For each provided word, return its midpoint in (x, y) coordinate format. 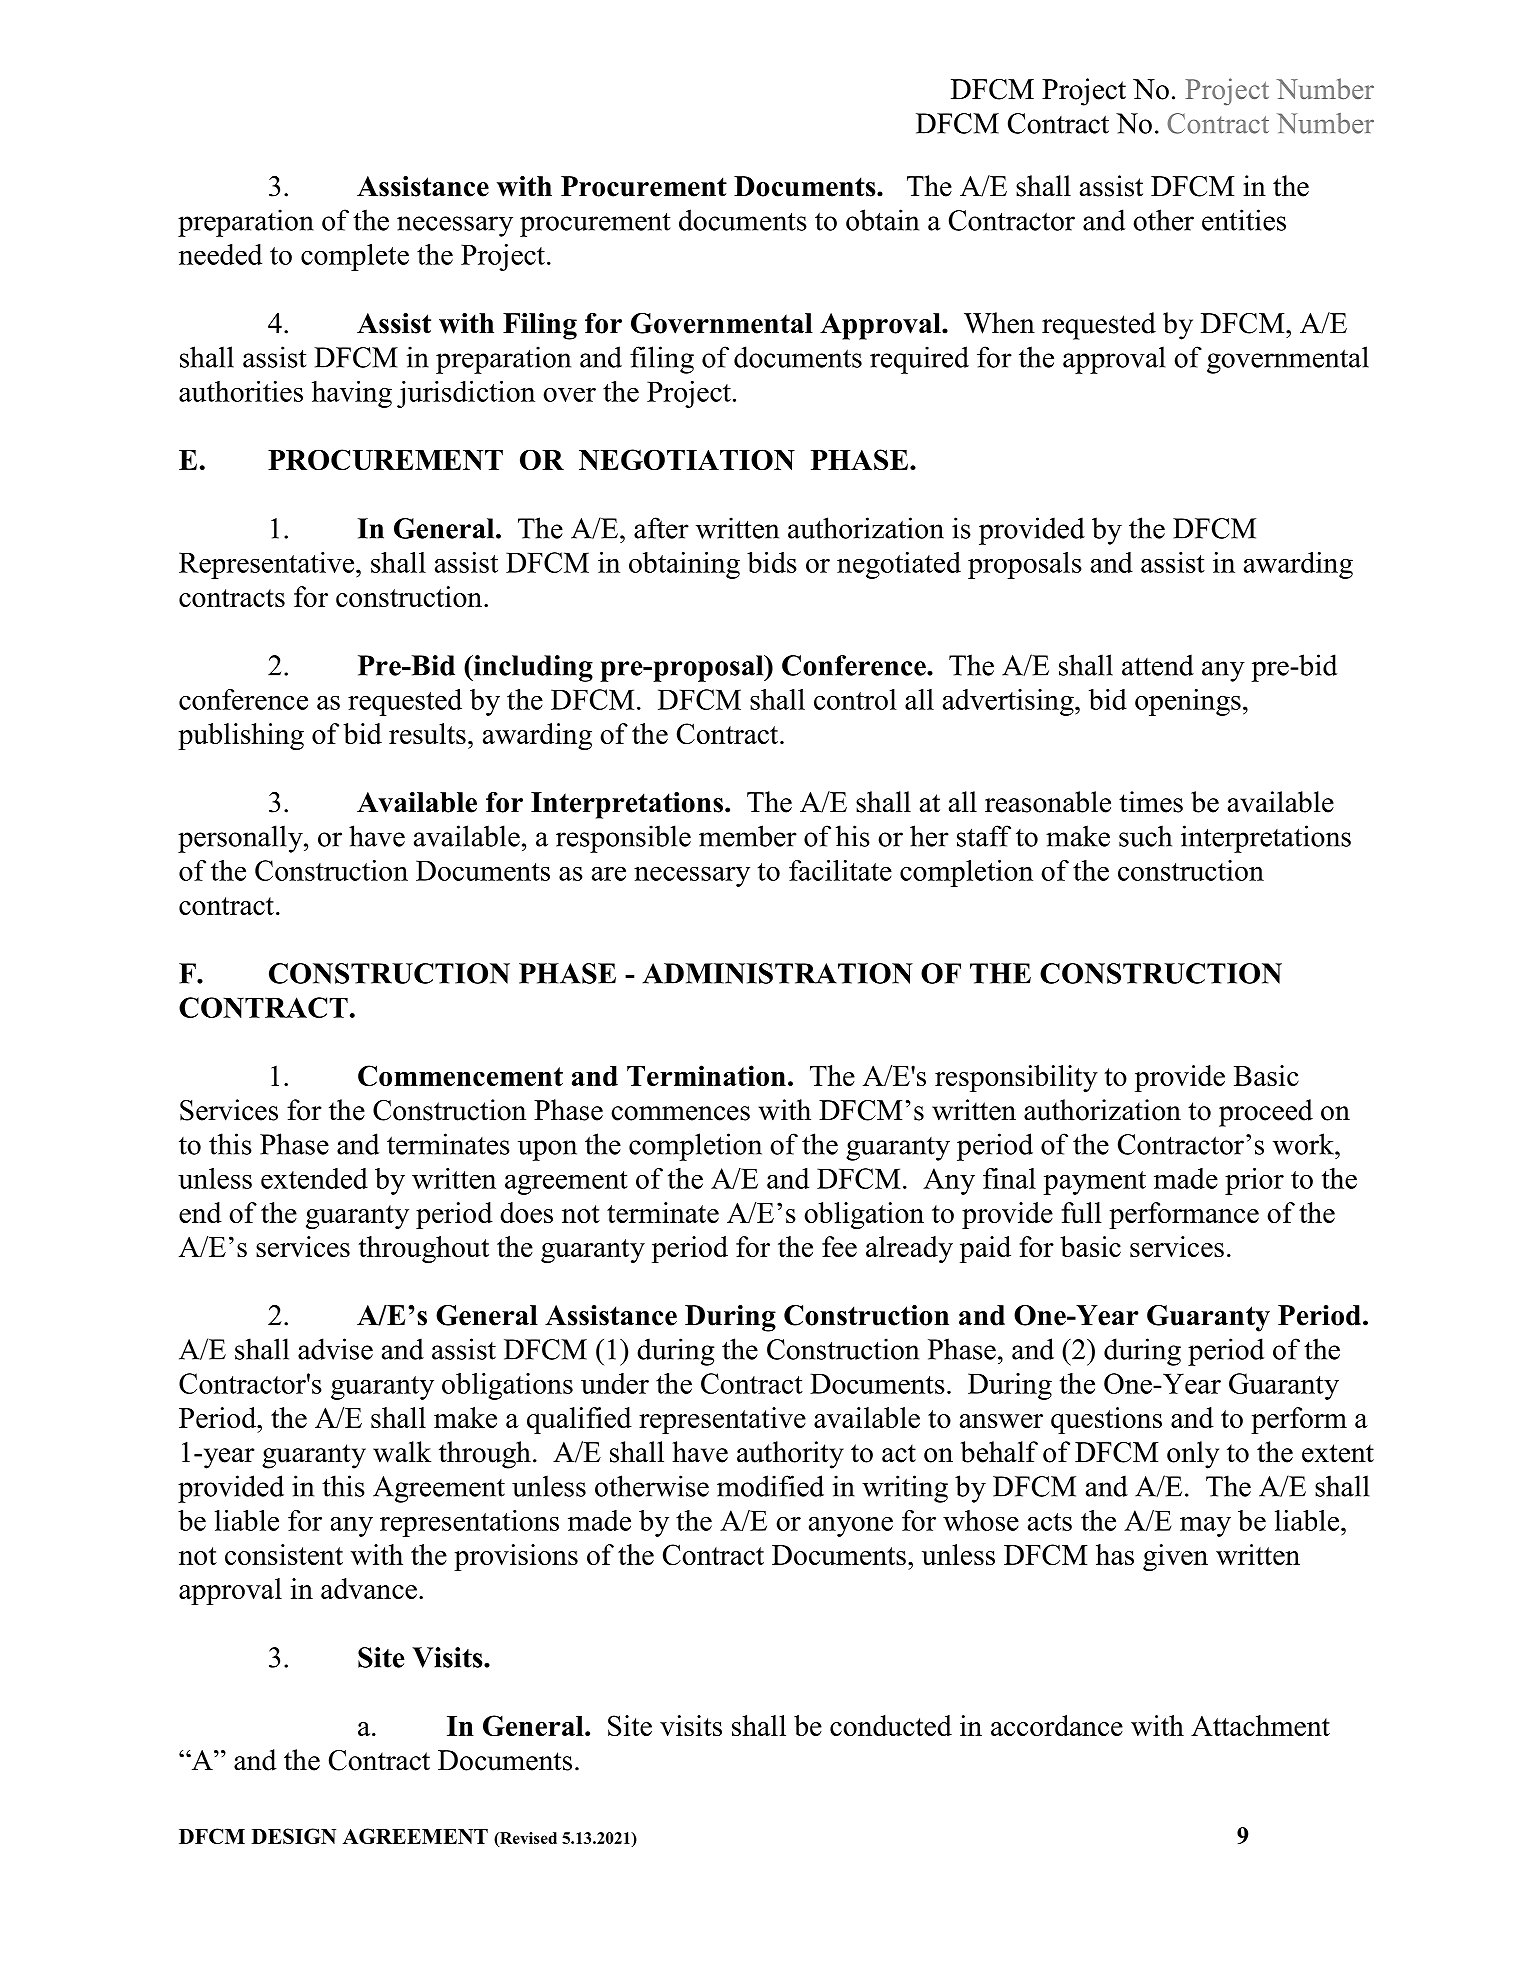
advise (335, 1349)
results (427, 733)
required (919, 360)
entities (1244, 220)
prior (1254, 1181)
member (748, 836)
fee (839, 1246)
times (1151, 802)
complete (355, 257)
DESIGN (294, 1836)
